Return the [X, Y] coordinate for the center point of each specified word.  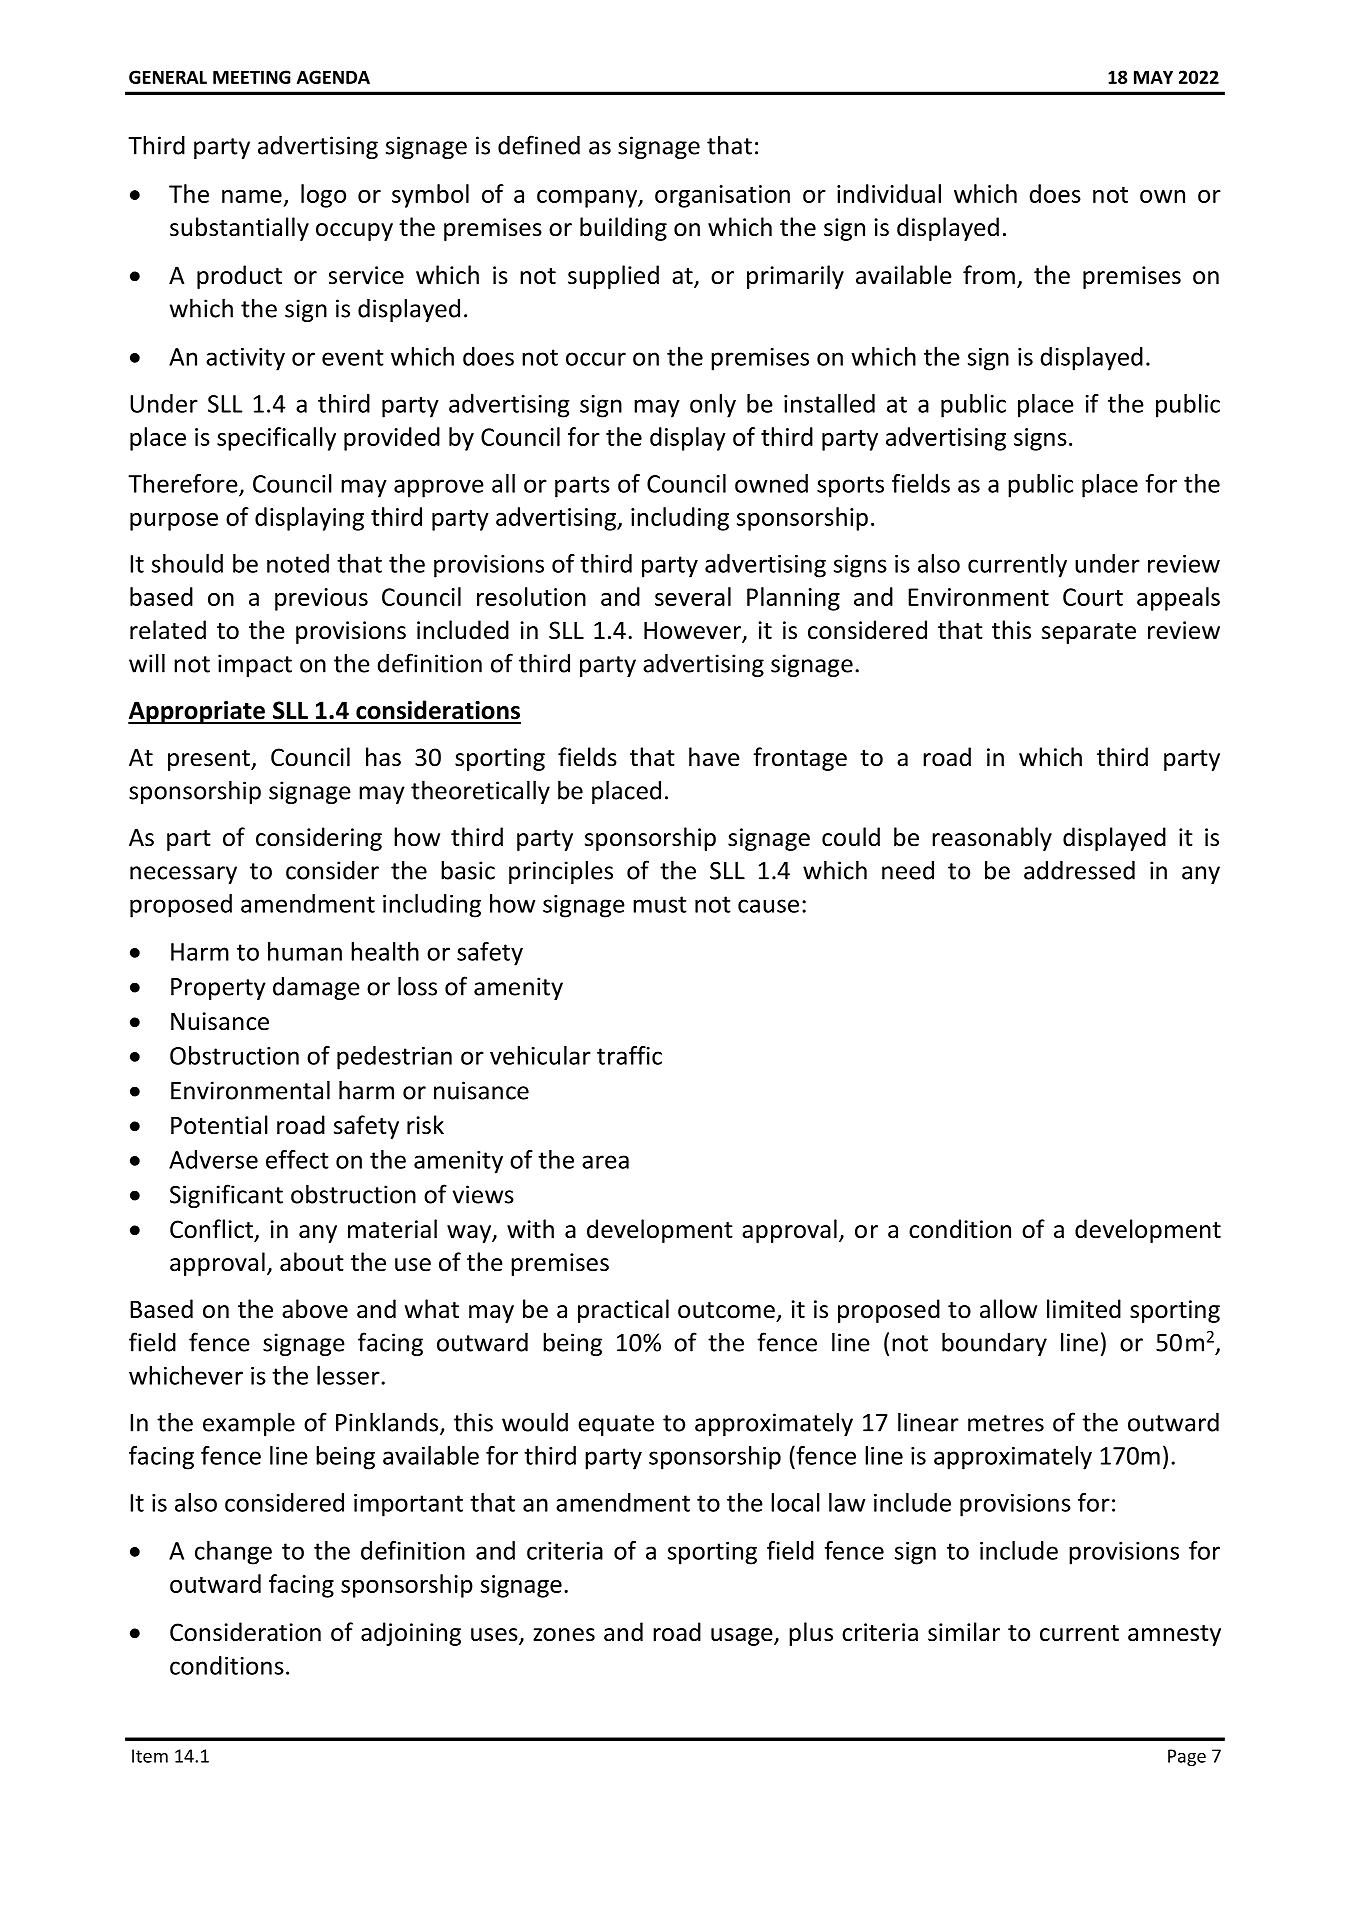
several [693, 596]
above [315, 1309]
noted [298, 563]
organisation [722, 196]
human [305, 951]
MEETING [252, 77]
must [660, 904]
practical [623, 1311]
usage [743, 1637]
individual [889, 193]
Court [1093, 597]
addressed [1079, 870]
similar [964, 1632]
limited [1084, 1309]
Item [150, 1756]
